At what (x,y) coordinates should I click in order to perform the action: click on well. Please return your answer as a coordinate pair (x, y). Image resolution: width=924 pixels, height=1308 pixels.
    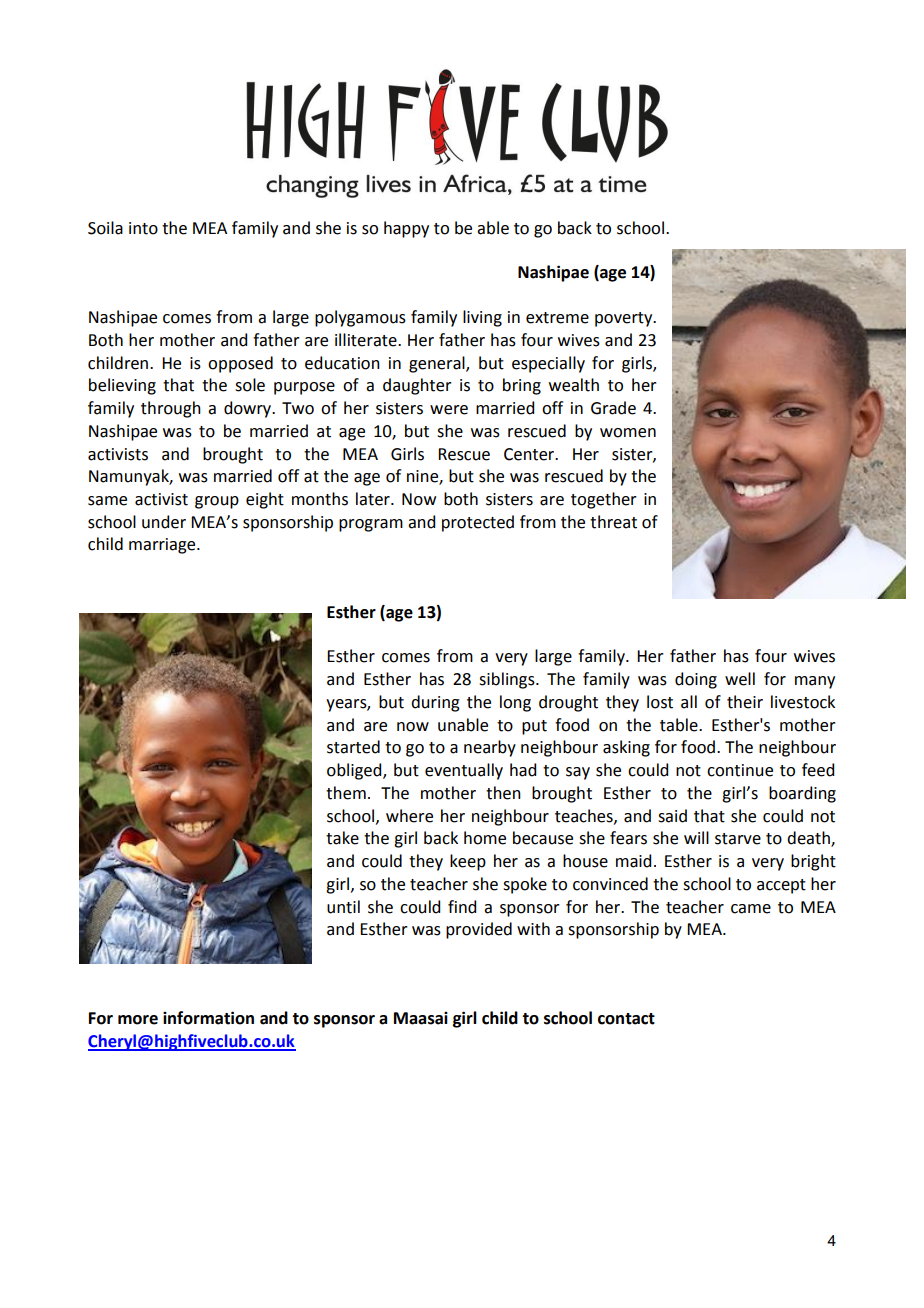
    Looking at the image, I should click on (740, 679).
